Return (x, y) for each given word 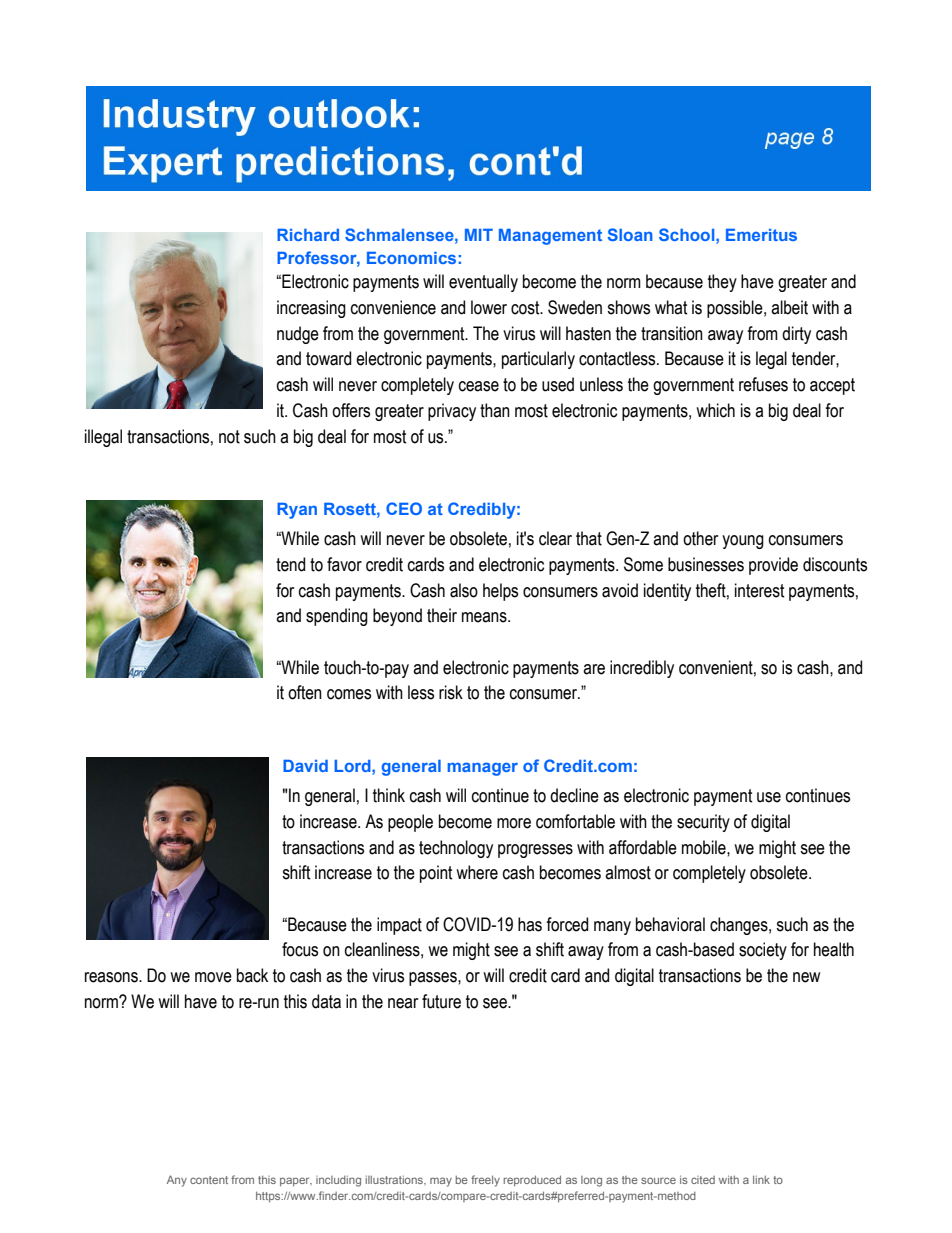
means (485, 617)
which (715, 410)
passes (434, 979)
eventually (483, 283)
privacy (452, 412)
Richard (308, 235)
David (305, 766)
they (722, 283)
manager (483, 769)
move (213, 977)
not (229, 437)
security (703, 823)
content (209, 1180)
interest (760, 590)
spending (337, 617)
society (763, 951)
